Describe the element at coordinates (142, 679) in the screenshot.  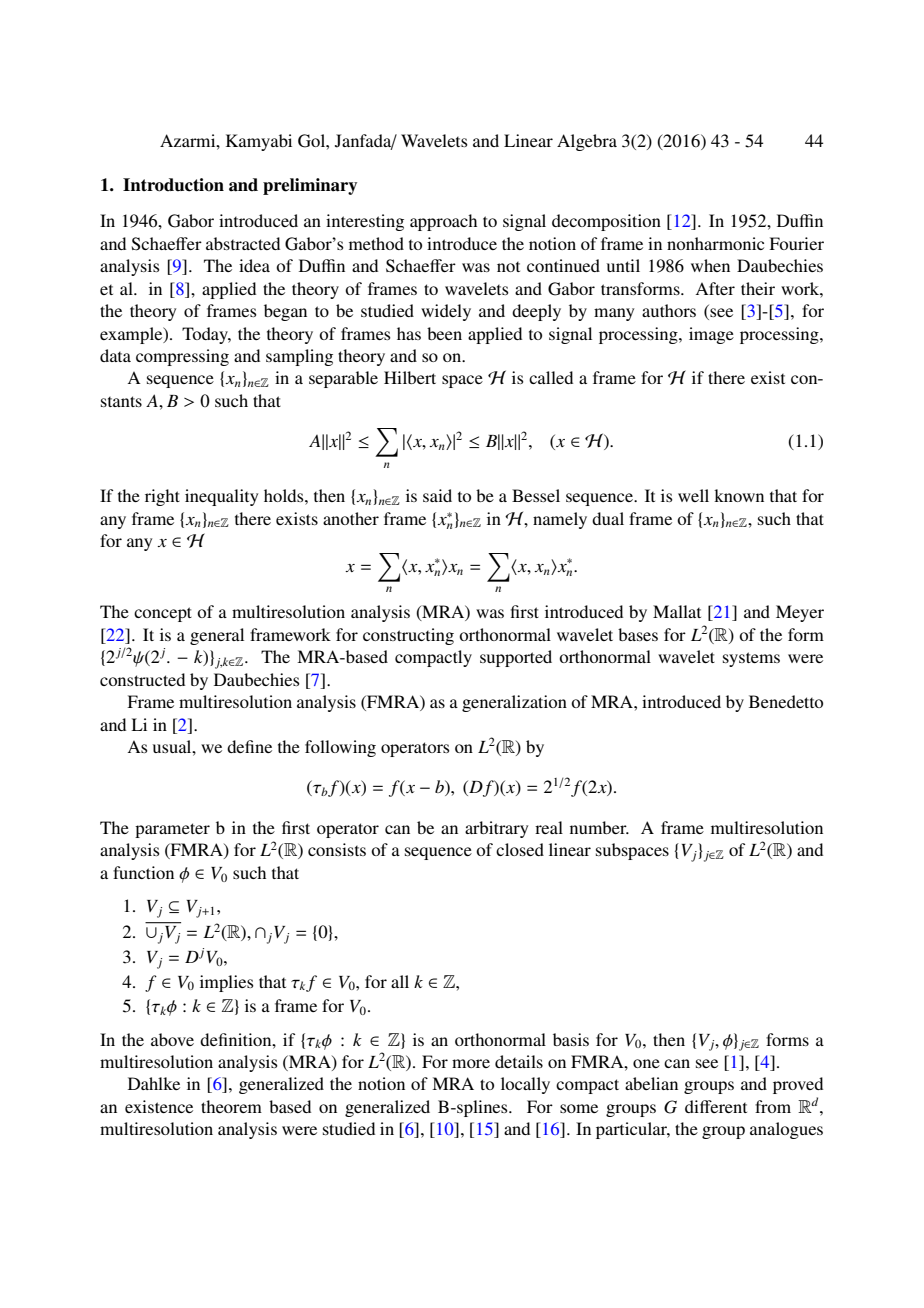
I see `constructed` at that location.
